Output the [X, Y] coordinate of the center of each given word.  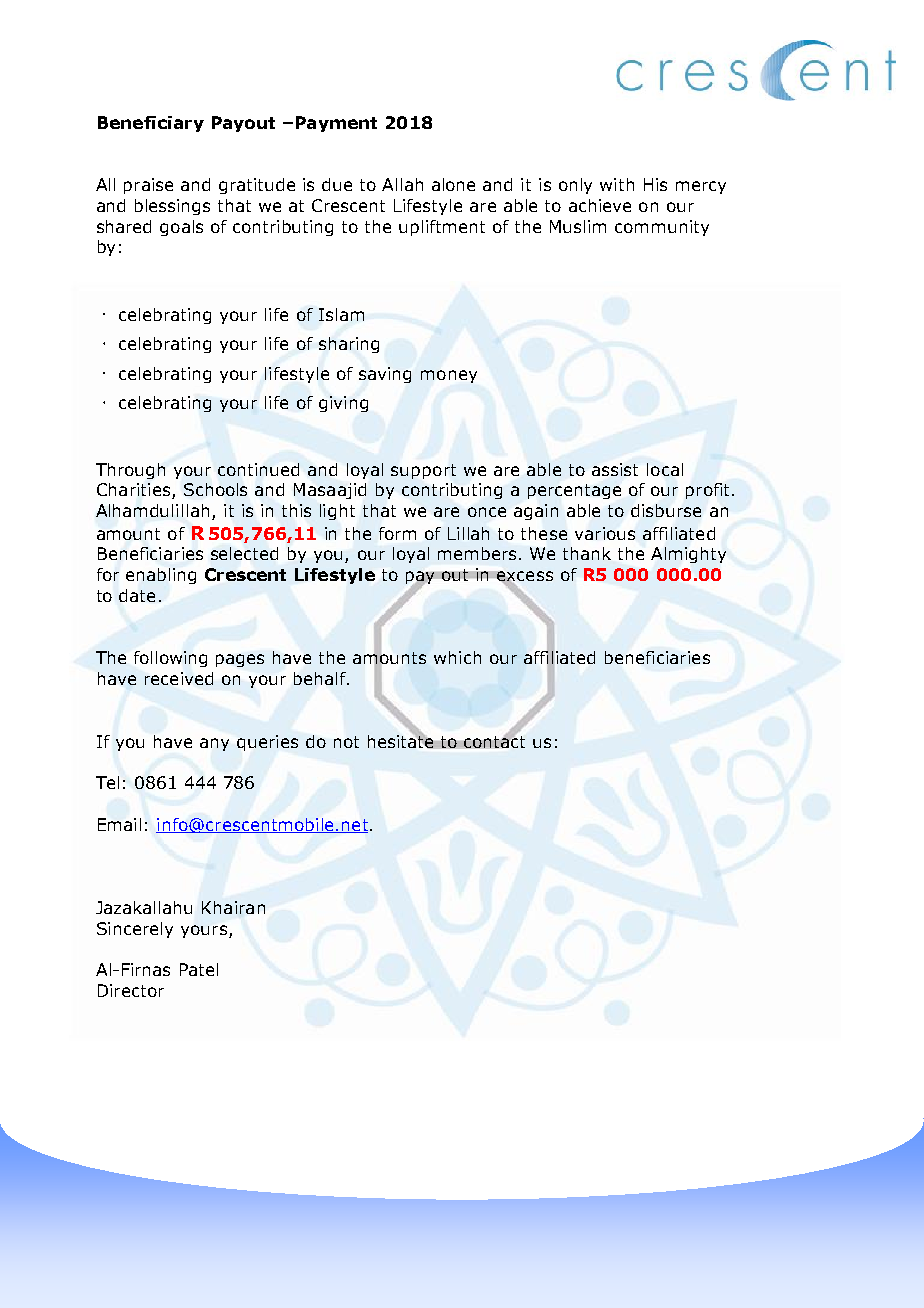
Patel [199, 969]
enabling [161, 576]
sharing [349, 345]
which [457, 657]
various [605, 533]
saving [385, 375]
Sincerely [135, 930]
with [617, 184]
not [346, 742]
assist [615, 469]
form [397, 533]
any [214, 744]
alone [453, 184]
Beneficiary [151, 124]
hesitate [400, 741]
